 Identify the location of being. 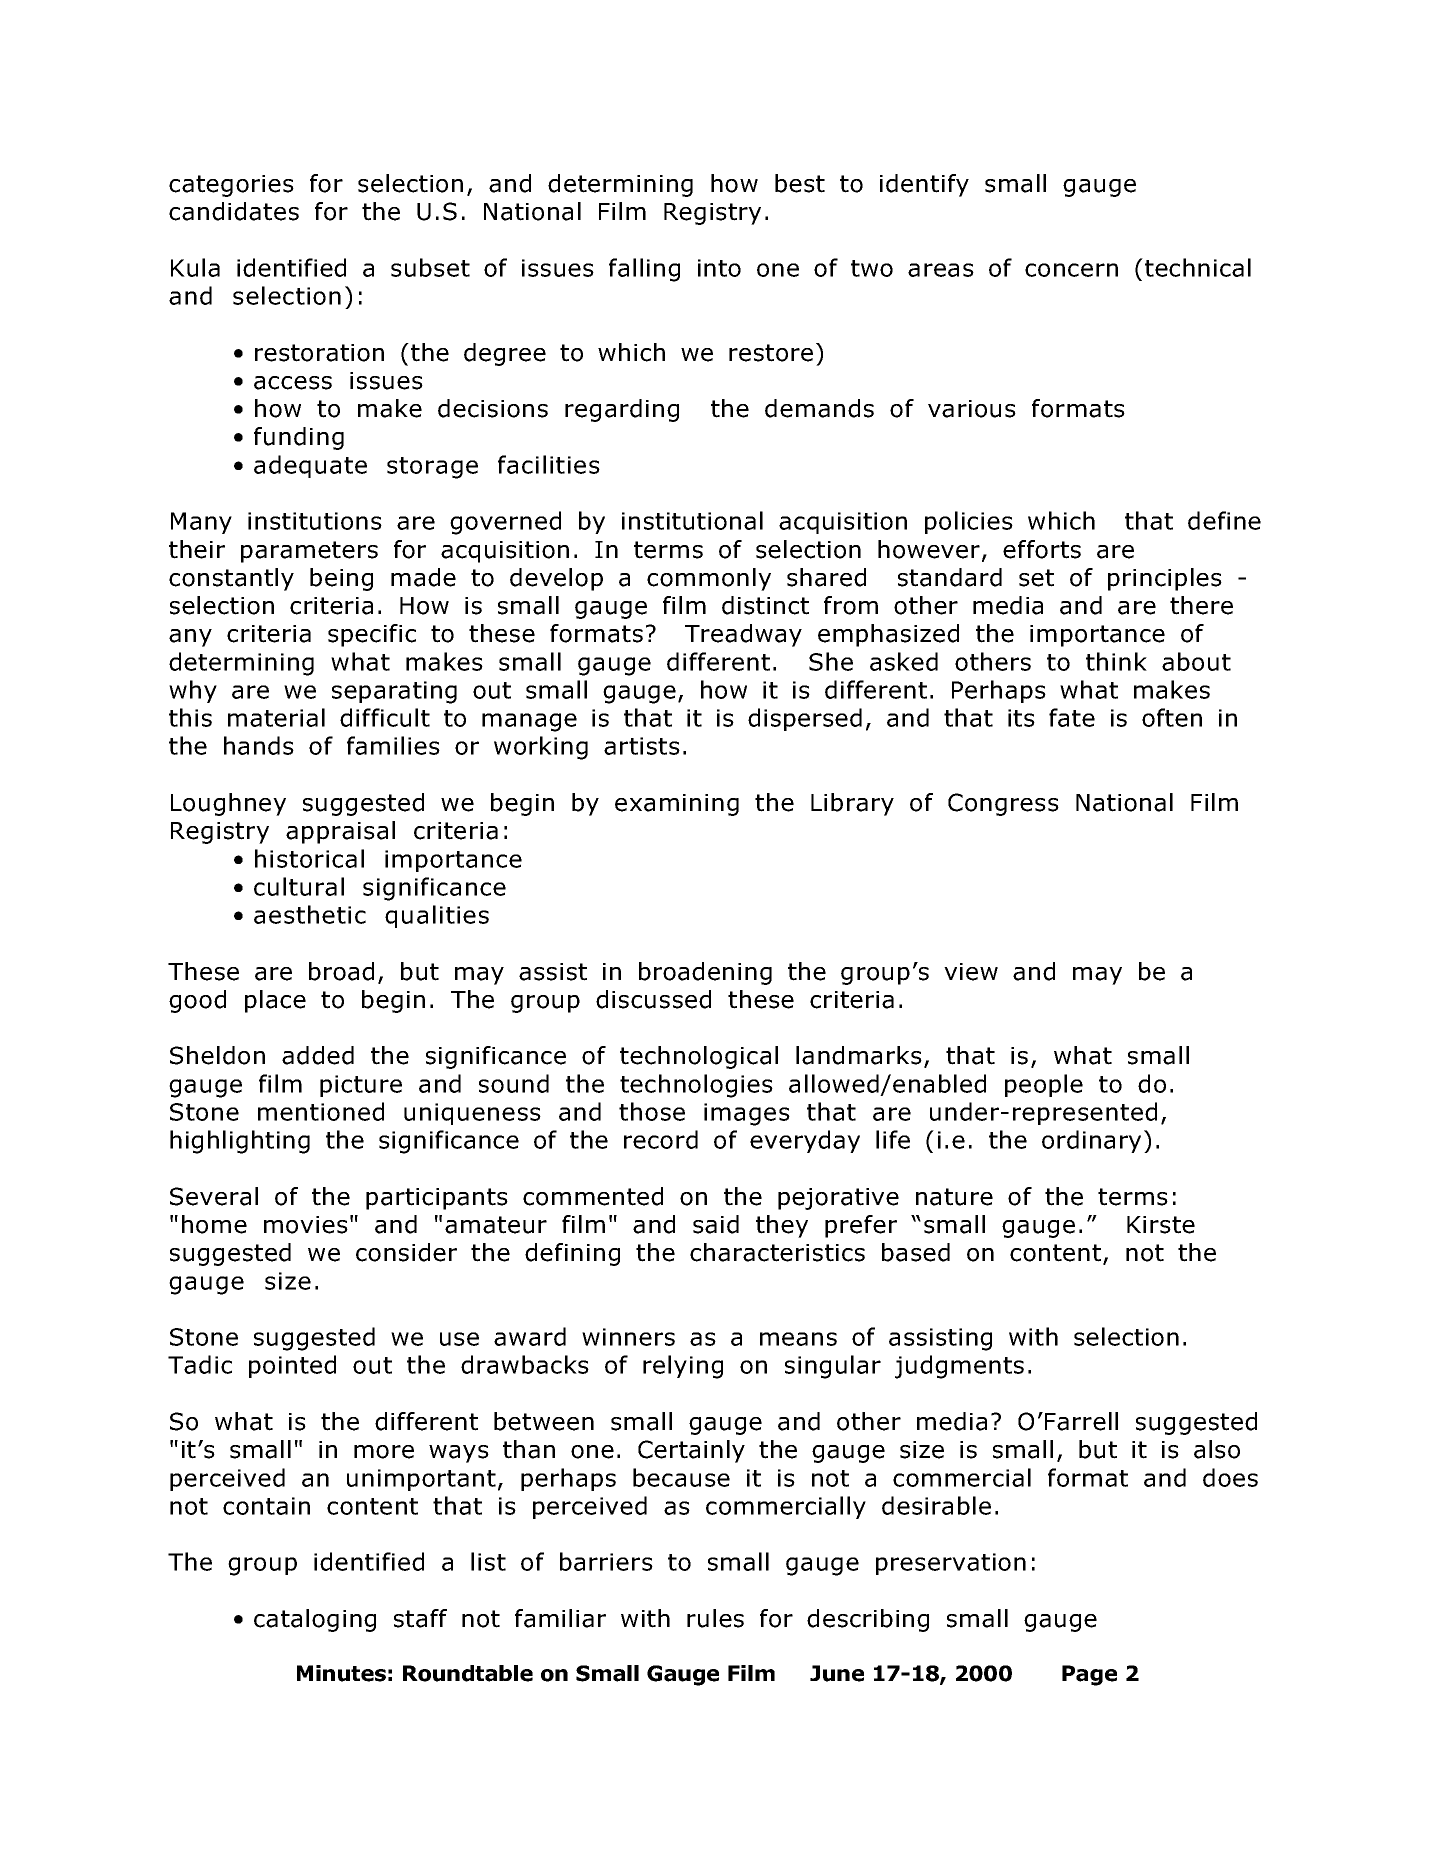
(341, 579).
